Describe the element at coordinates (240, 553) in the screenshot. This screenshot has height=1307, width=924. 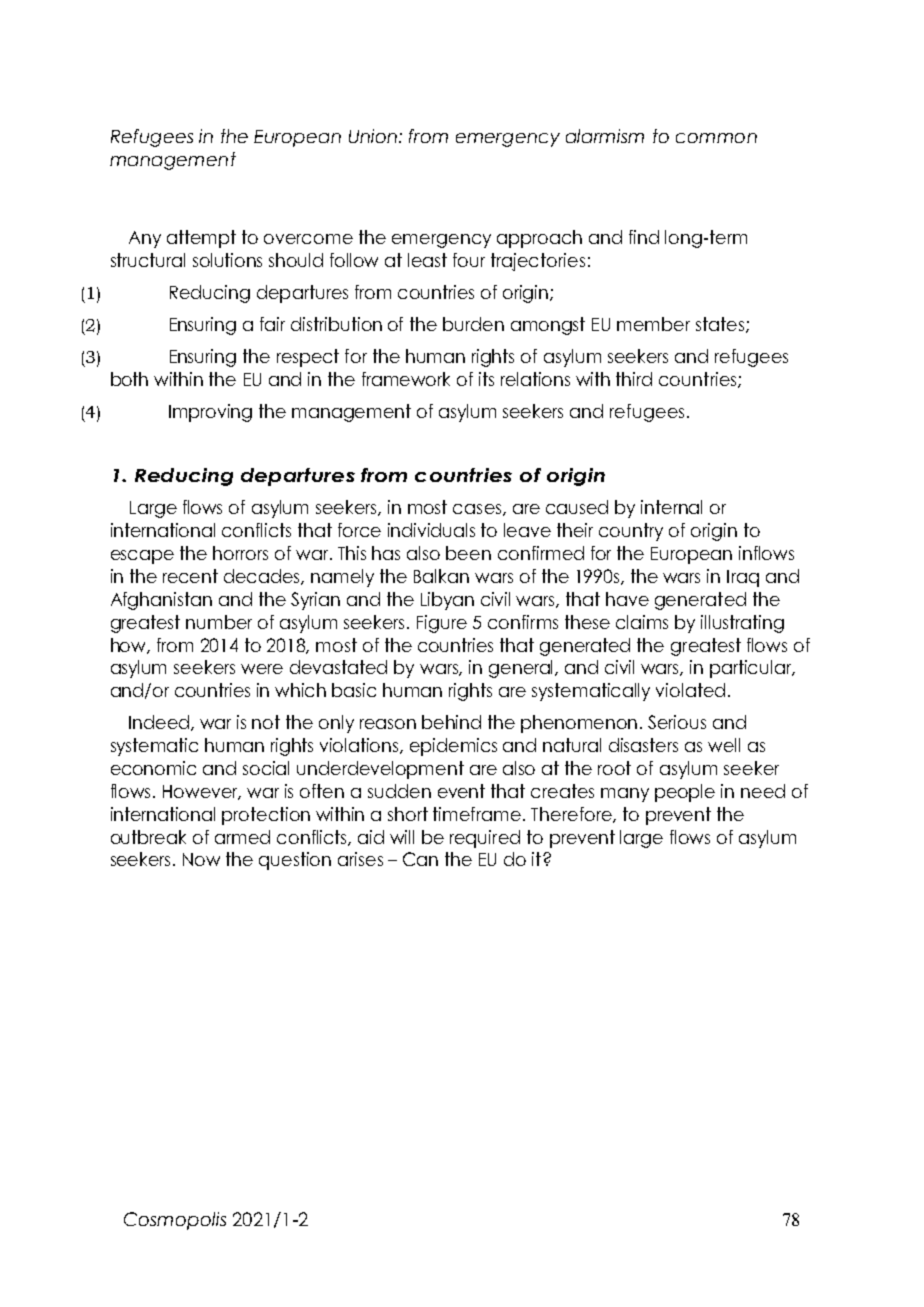
I see `horrors` at that location.
